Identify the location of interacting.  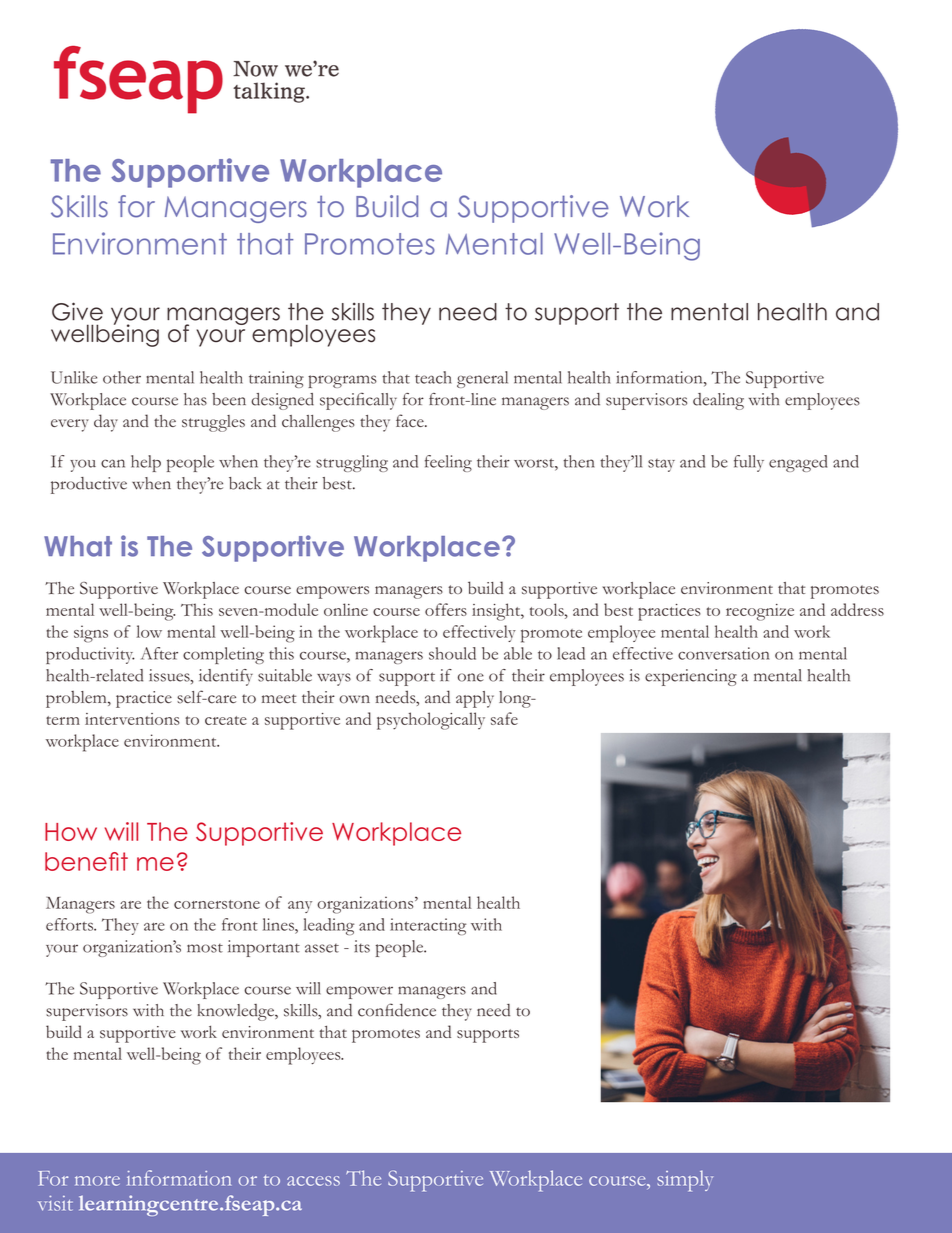
(428, 926).
